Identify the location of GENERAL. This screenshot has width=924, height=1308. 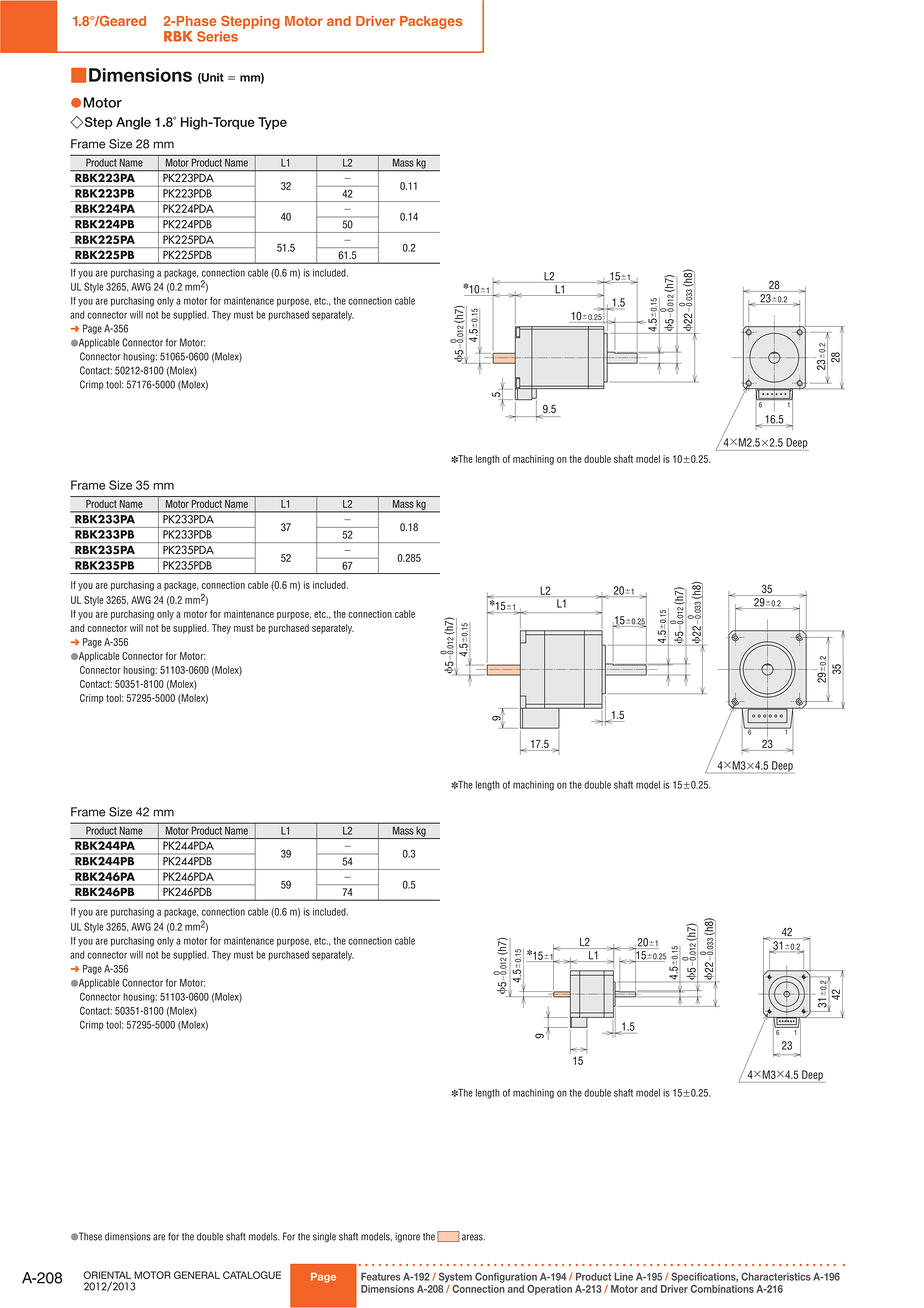
(197, 1275).
